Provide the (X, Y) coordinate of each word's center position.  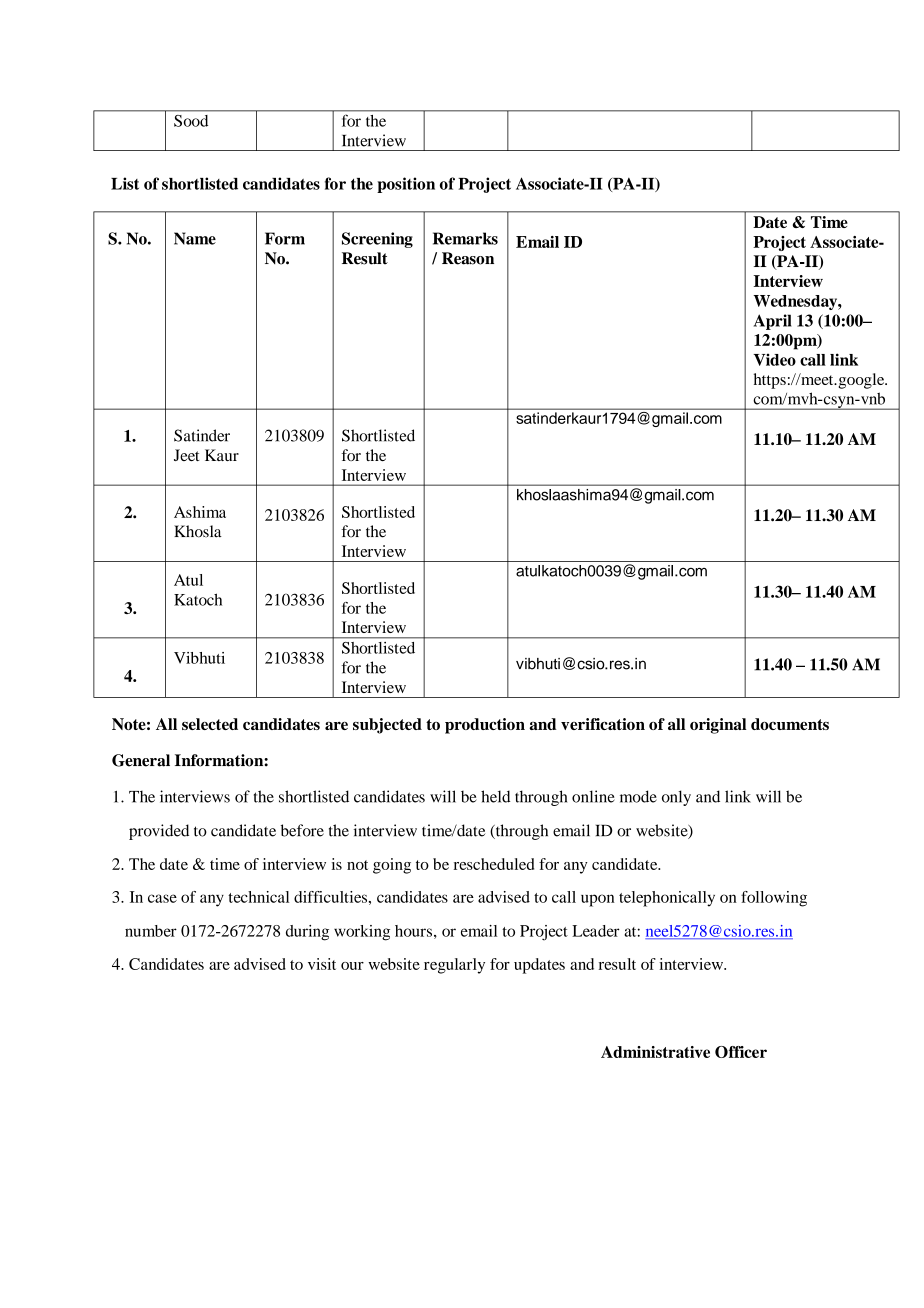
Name (195, 238)
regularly (454, 966)
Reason (468, 258)
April (773, 322)
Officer (741, 1052)
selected (210, 724)
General (141, 760)
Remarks (465, 238)
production (485, 726)
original (718, 726)
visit (322, 964)
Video (774, 359)
